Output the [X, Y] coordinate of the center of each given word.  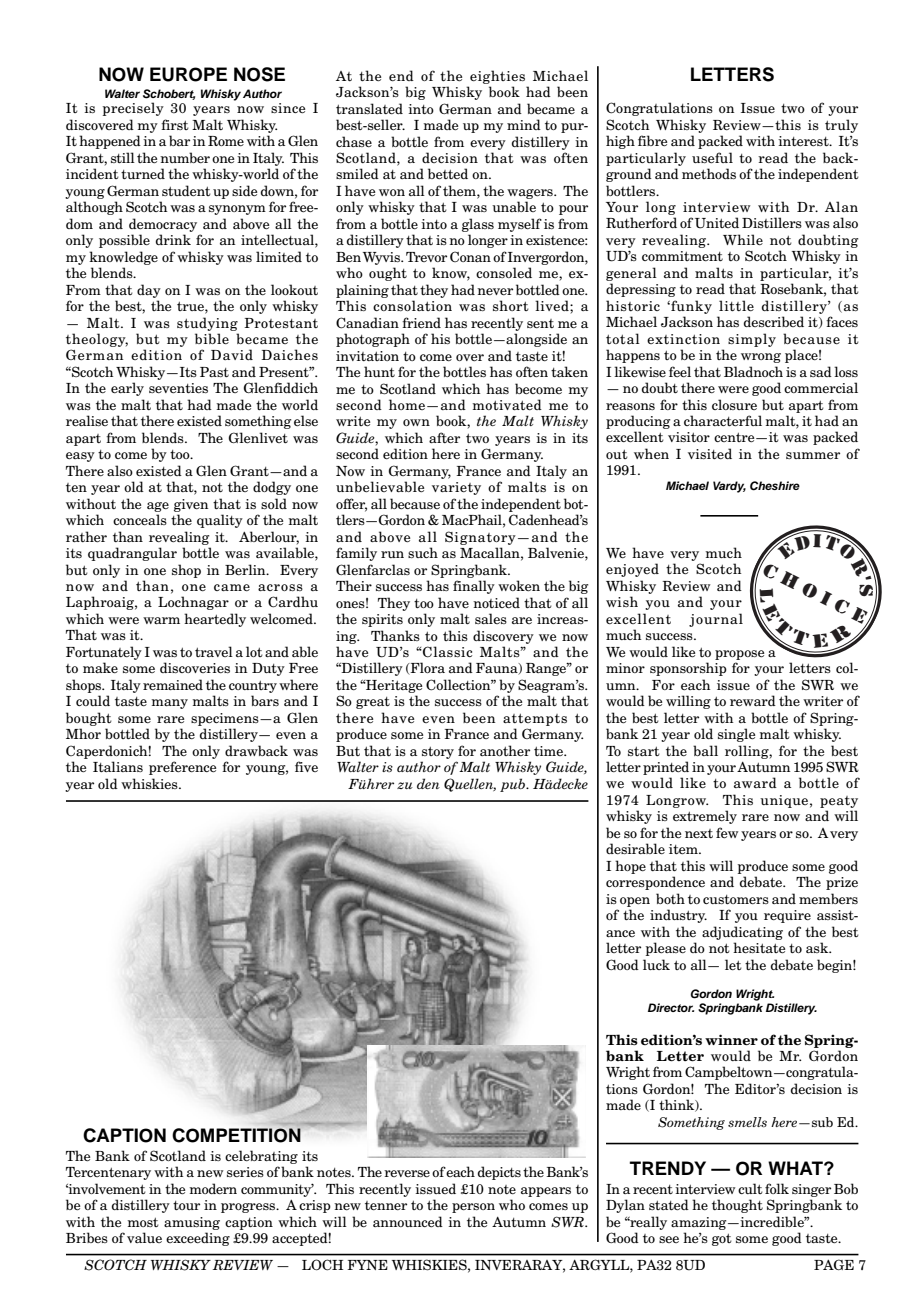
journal [716, 620]
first [175, 124]
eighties [497, 77]
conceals [140, 519]
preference [182, 768]
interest [804, 141]
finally [474, 587]
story [438, 753]
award [755, 782]
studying [207, 324]
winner [731, 1040]
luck [656, 964]
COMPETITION [237, 1134]
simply [752, 340]
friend [421, 322]
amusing [192, 1223]
